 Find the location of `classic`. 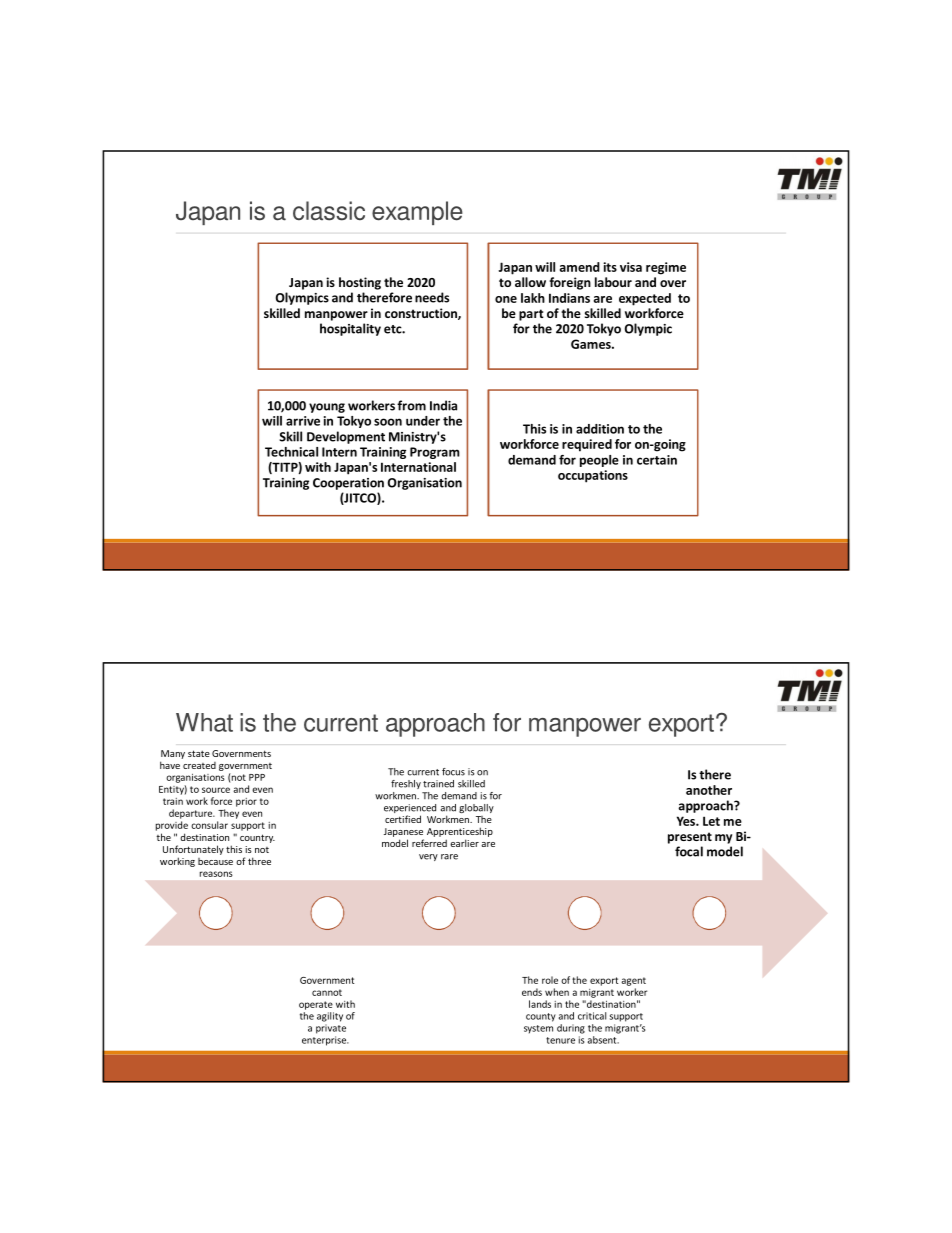

classic is located at coordinates (329, 211).
